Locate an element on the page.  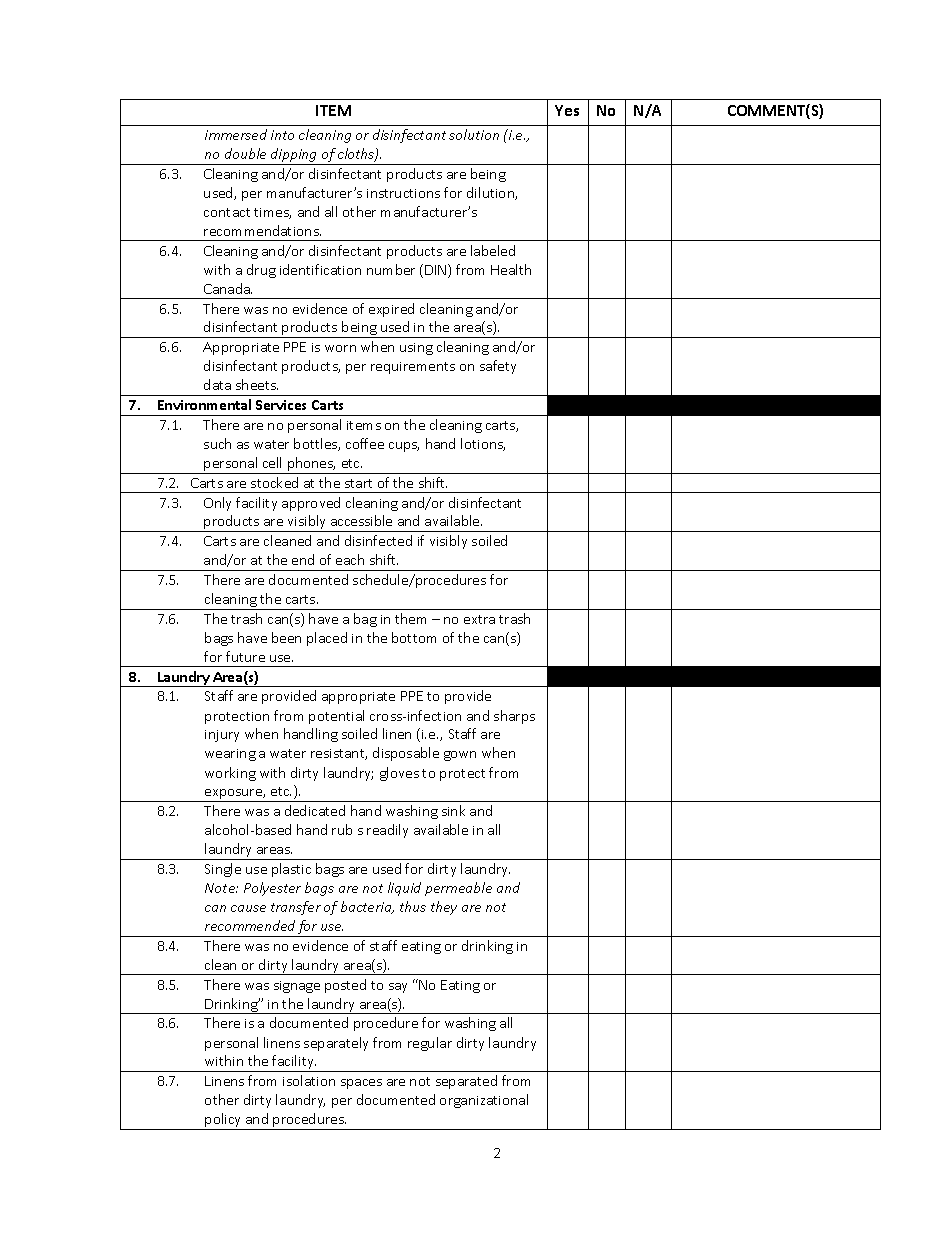
policy is located at coordinates (223, 1121).
